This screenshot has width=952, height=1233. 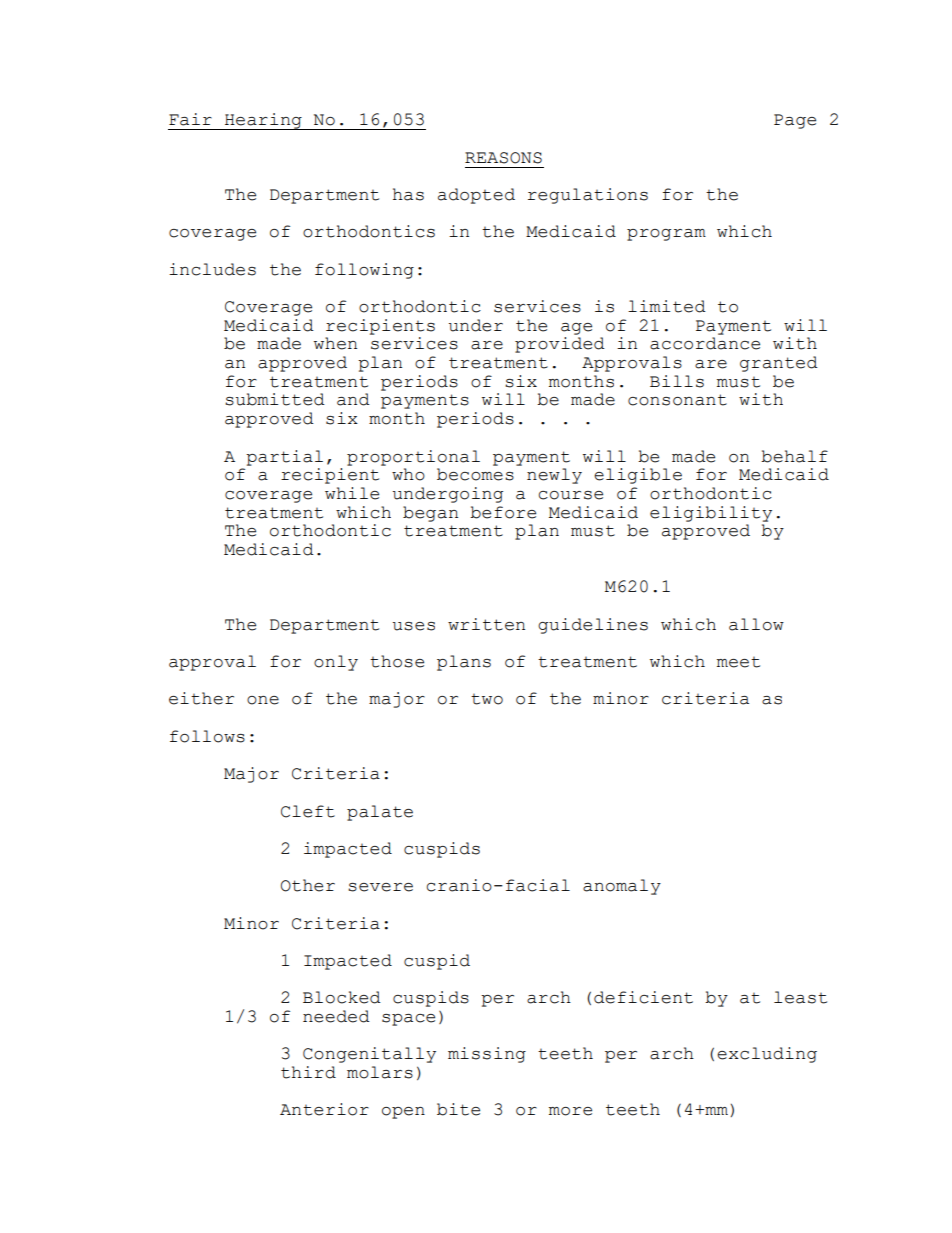 What do you see at coordinates (503, 158) in the screenshot?
I see `REASONS` at bounding box center [503, 158].
